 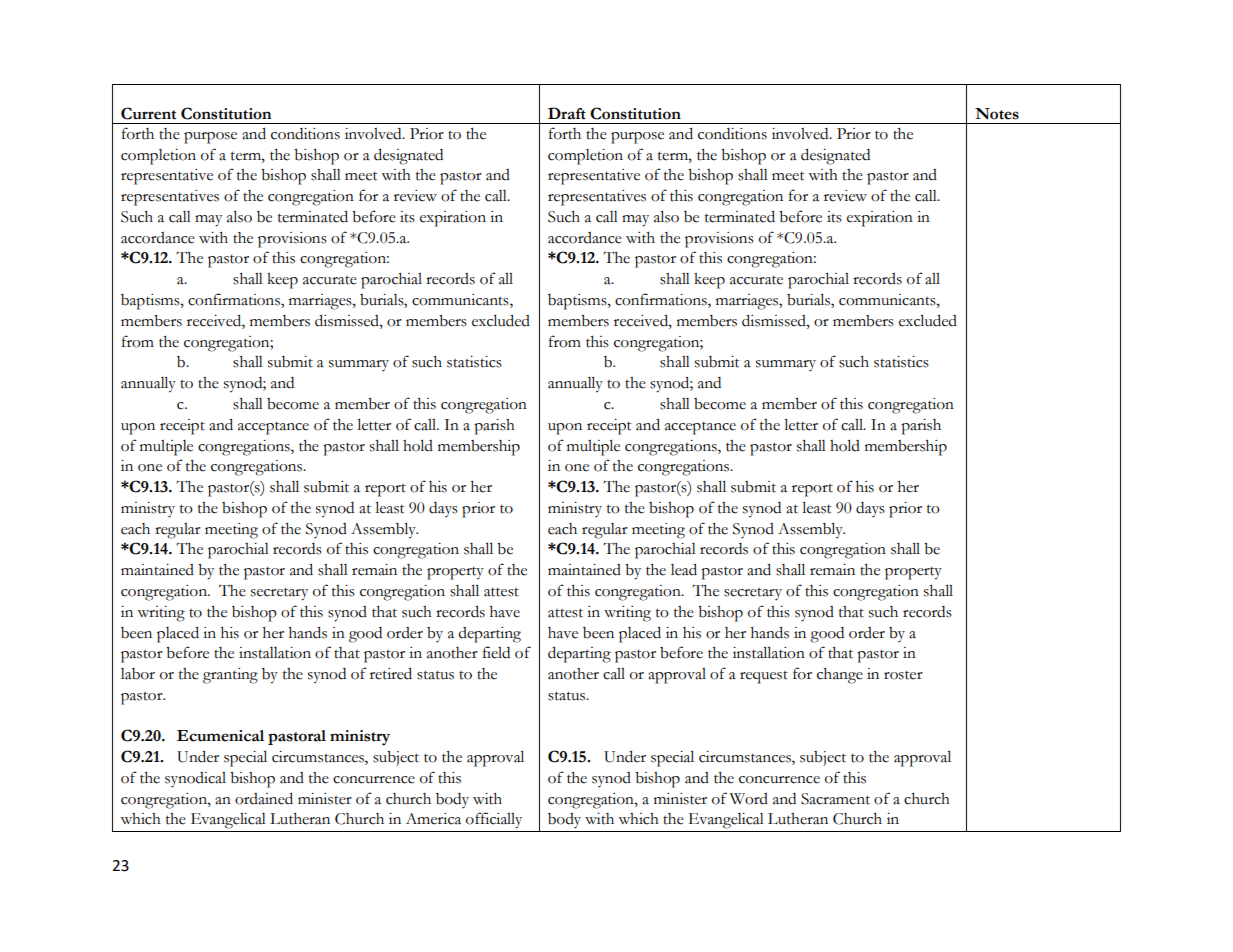 What do you see at coordinates (494, 820) in the screenshot?
I see `officially` at bounding box center [494, 820].
